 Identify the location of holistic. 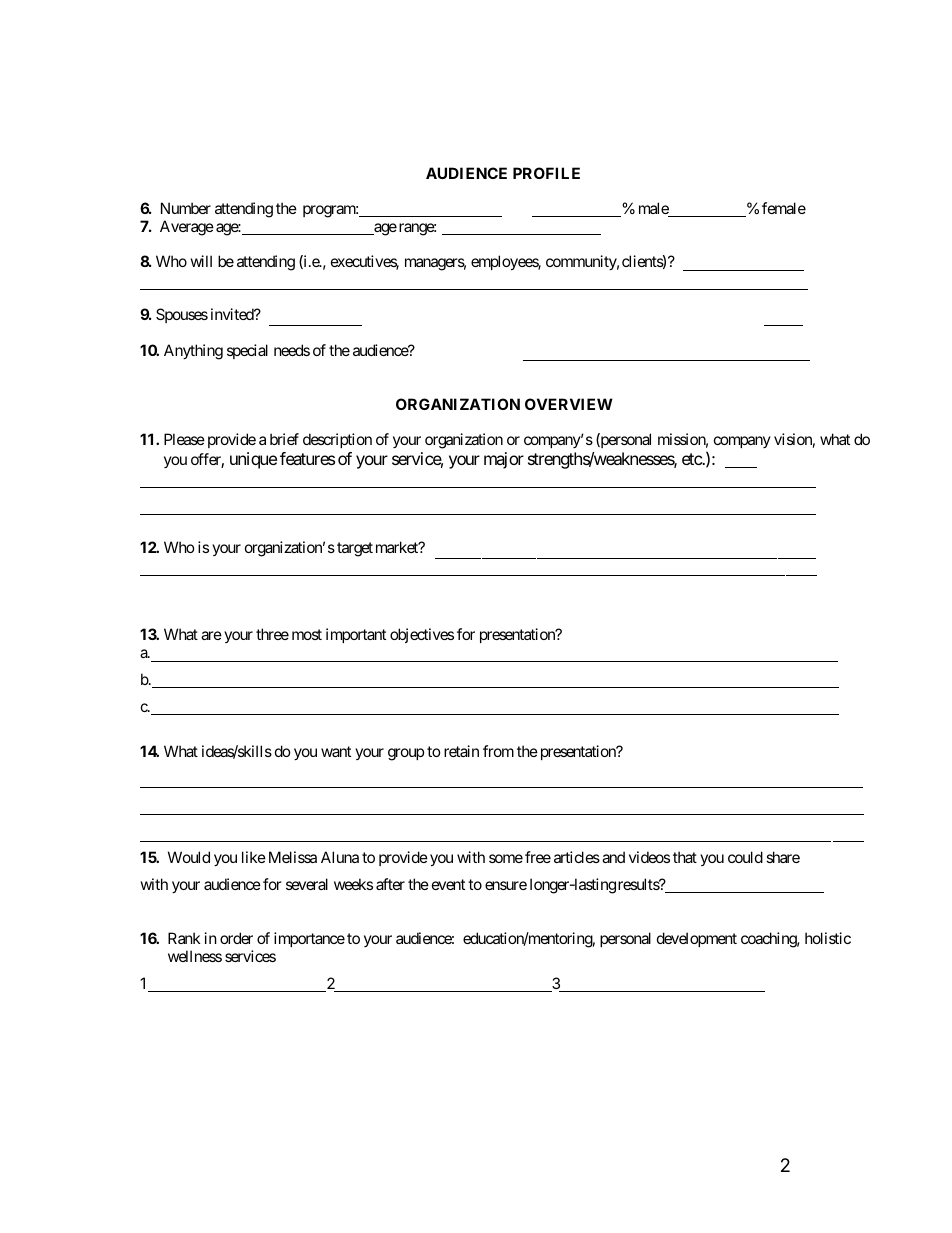
(828, 938).
